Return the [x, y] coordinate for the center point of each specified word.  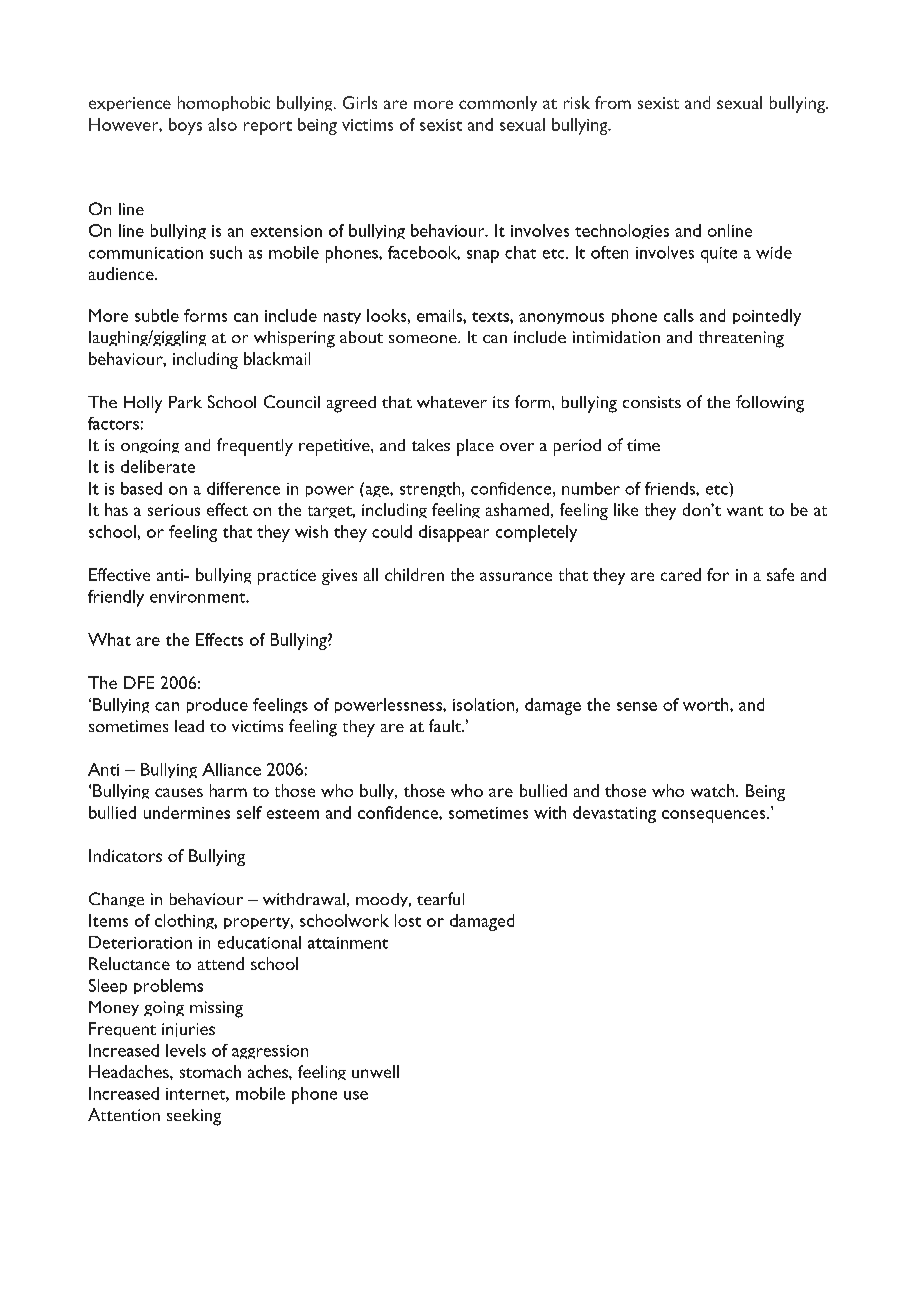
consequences [715, 816]
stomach [210, 1071]
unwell [375, 1071]
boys [185, 126]
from [613, 102]
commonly [498, 103]
